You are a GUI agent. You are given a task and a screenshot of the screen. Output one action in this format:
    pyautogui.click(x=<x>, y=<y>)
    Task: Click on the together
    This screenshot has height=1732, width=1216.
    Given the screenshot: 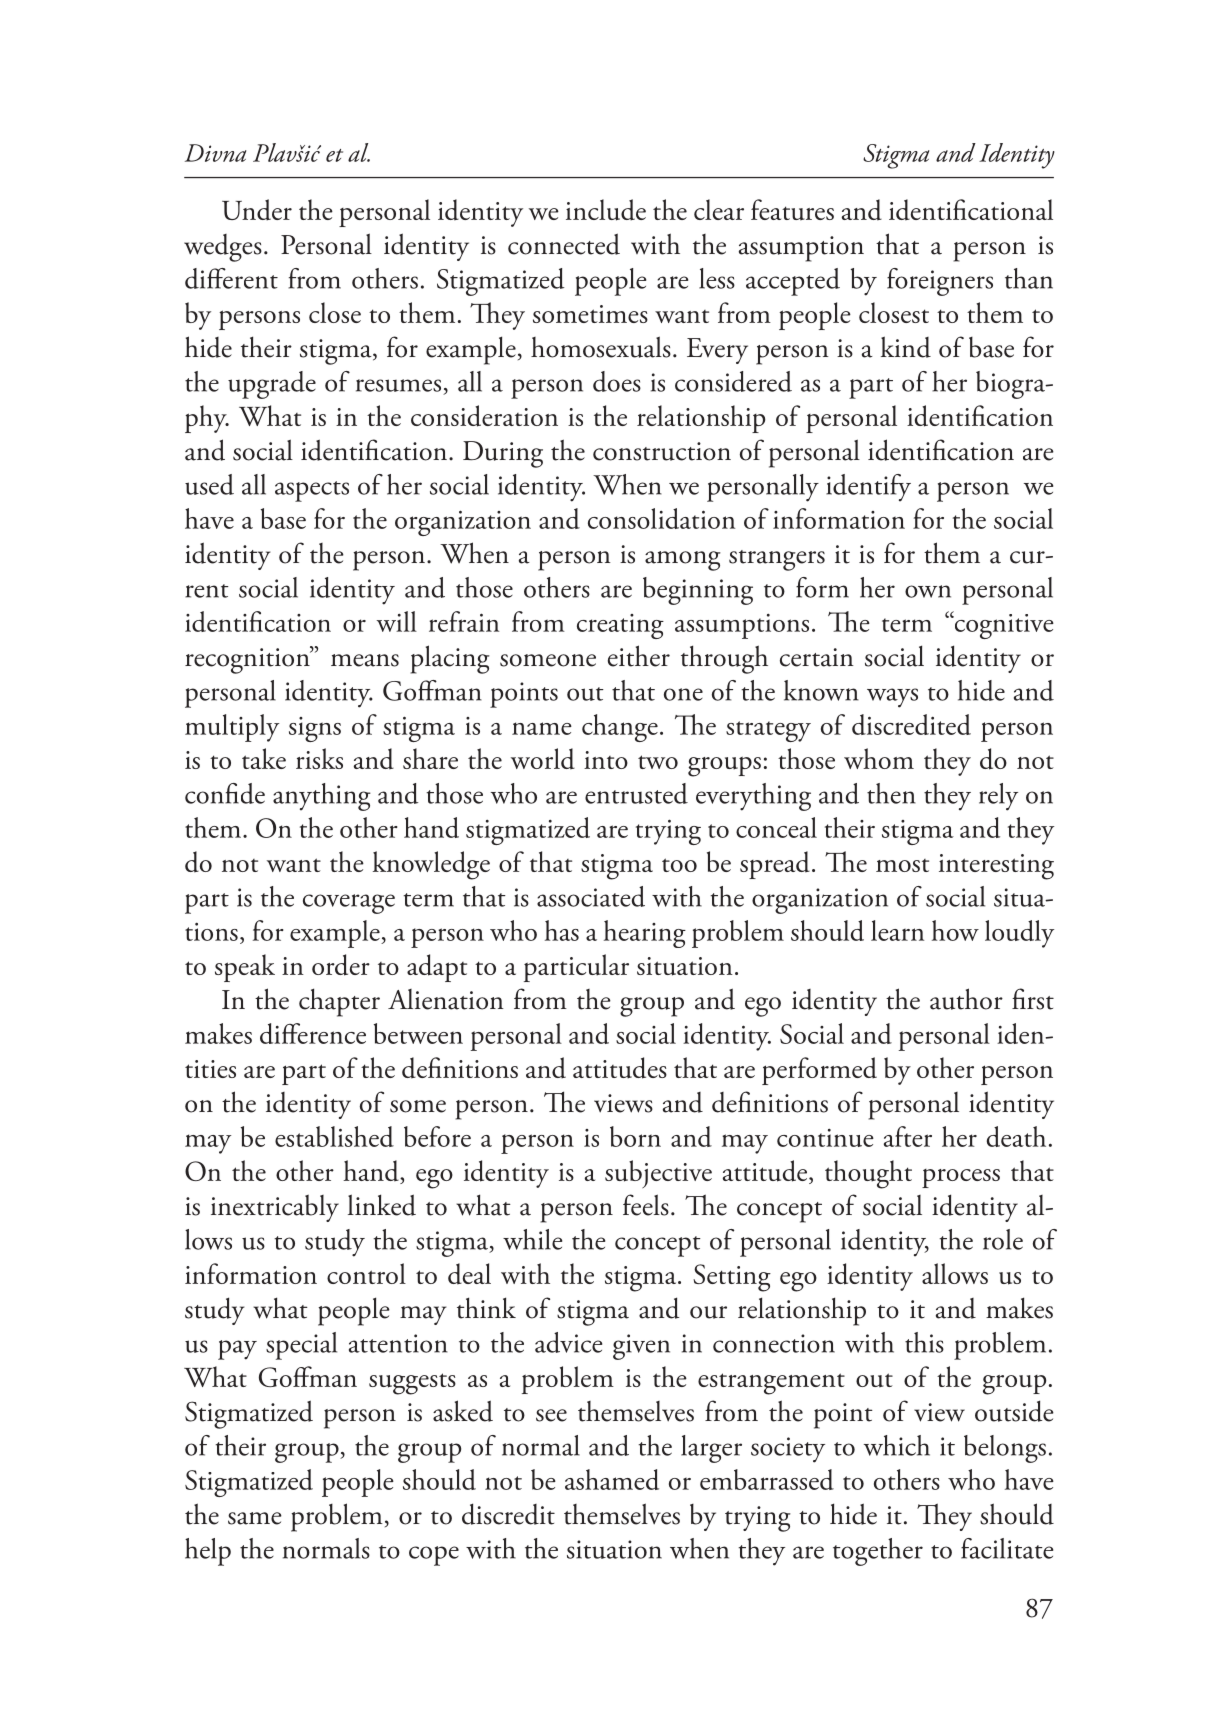 What is the action you would take?
    pyautogui.click(x=878, y=1552)
